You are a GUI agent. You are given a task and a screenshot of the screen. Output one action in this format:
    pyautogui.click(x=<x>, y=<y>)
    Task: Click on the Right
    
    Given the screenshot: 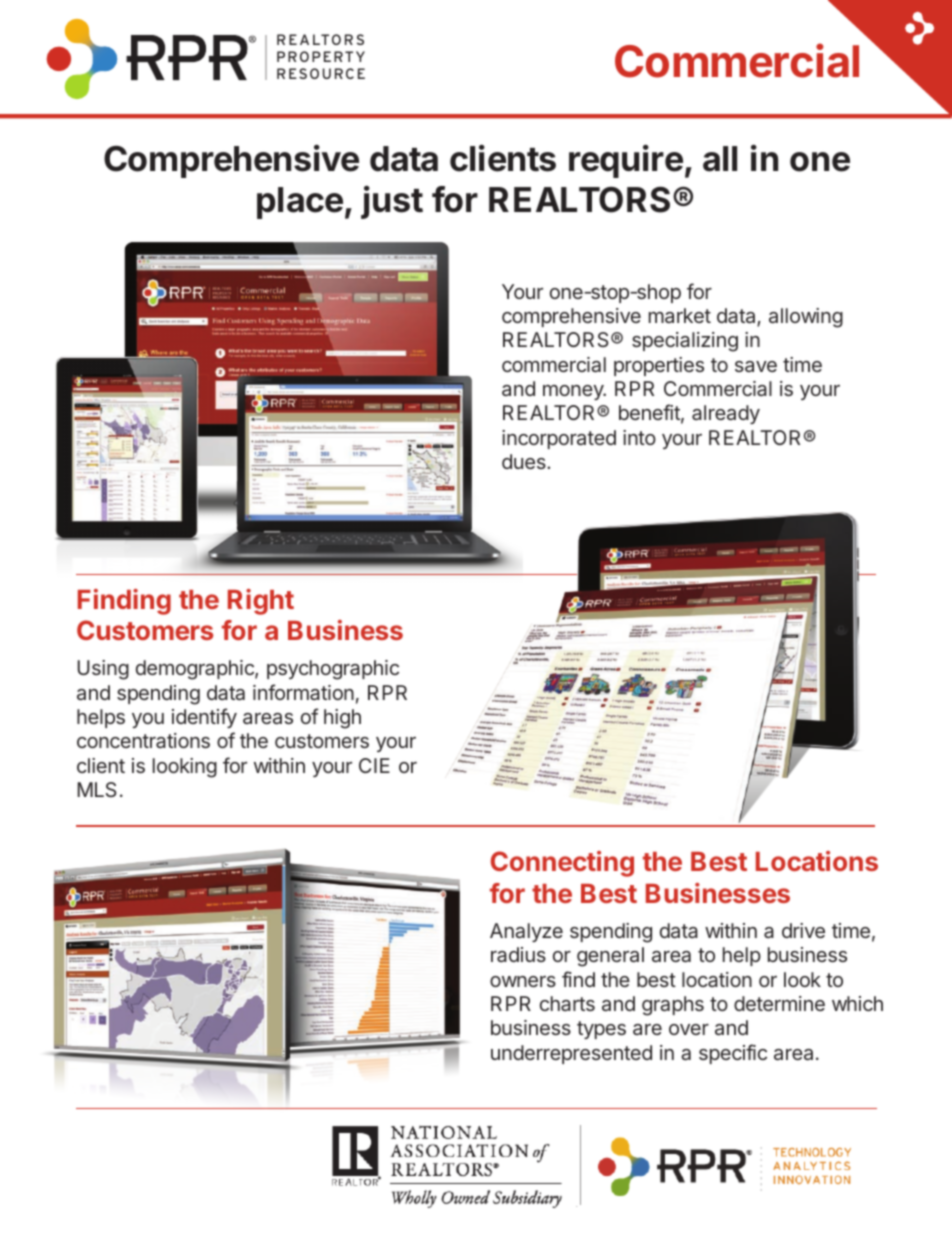 What is the action you would take?
    pyautogui.click(x=261, y=602)
